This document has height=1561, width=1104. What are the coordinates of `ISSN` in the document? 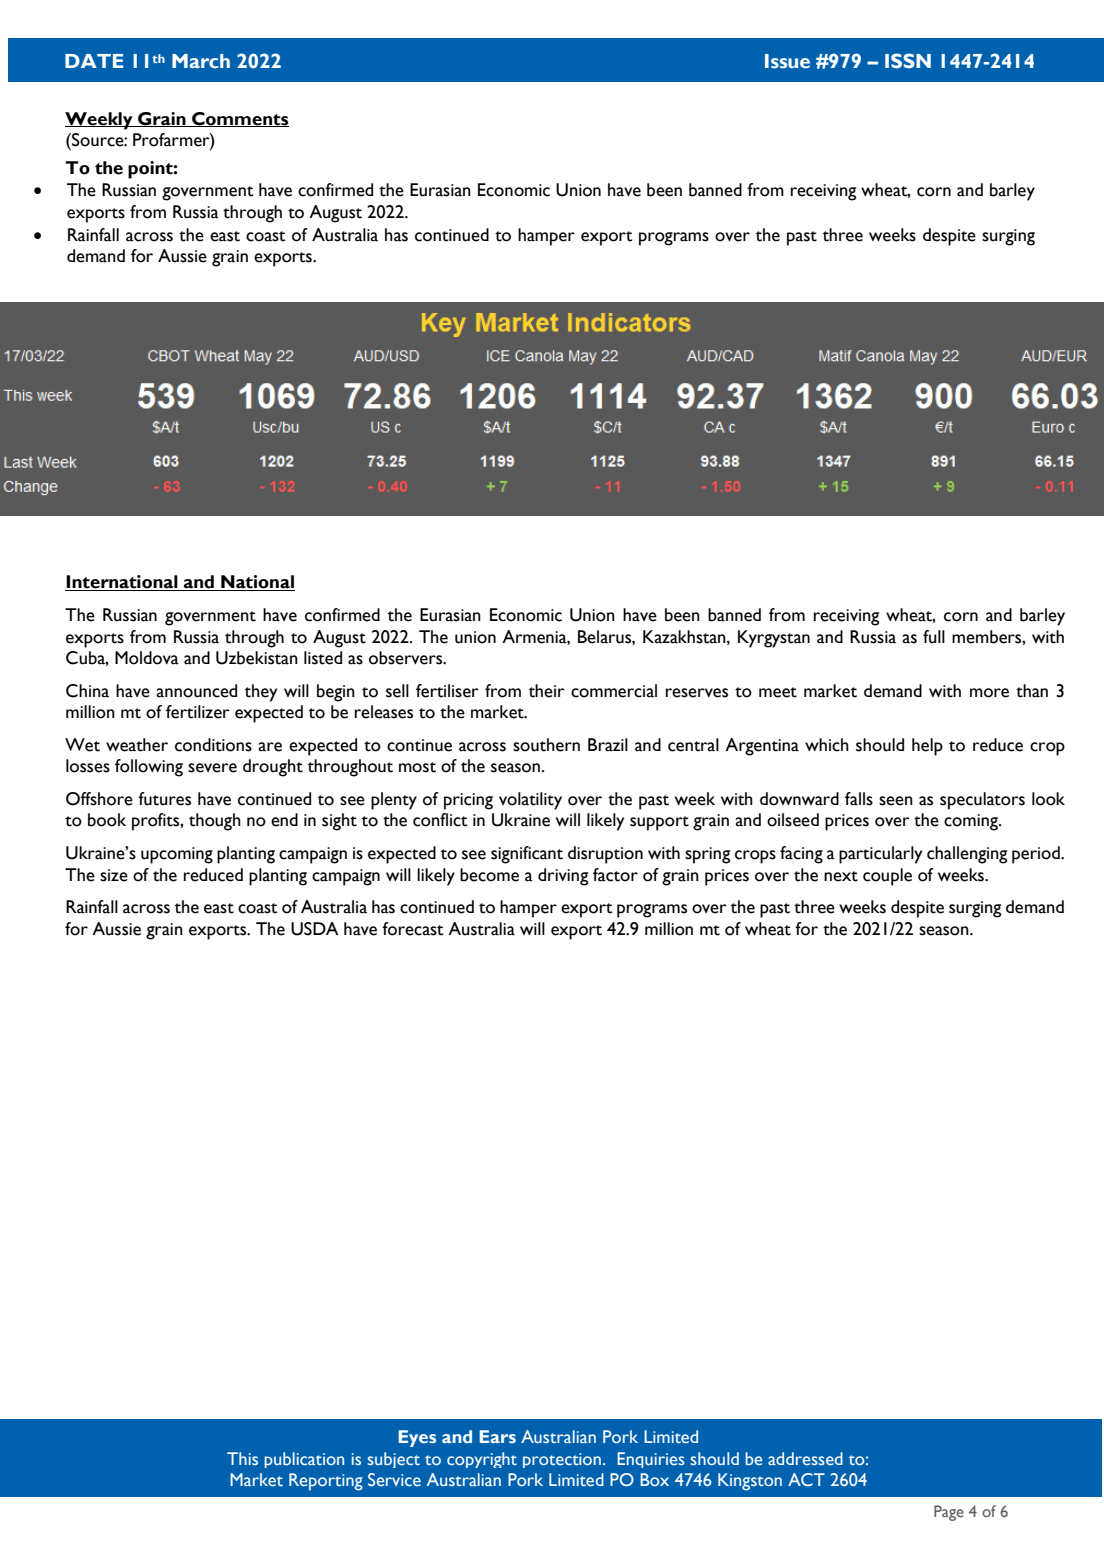 It's located at (908, 61).
